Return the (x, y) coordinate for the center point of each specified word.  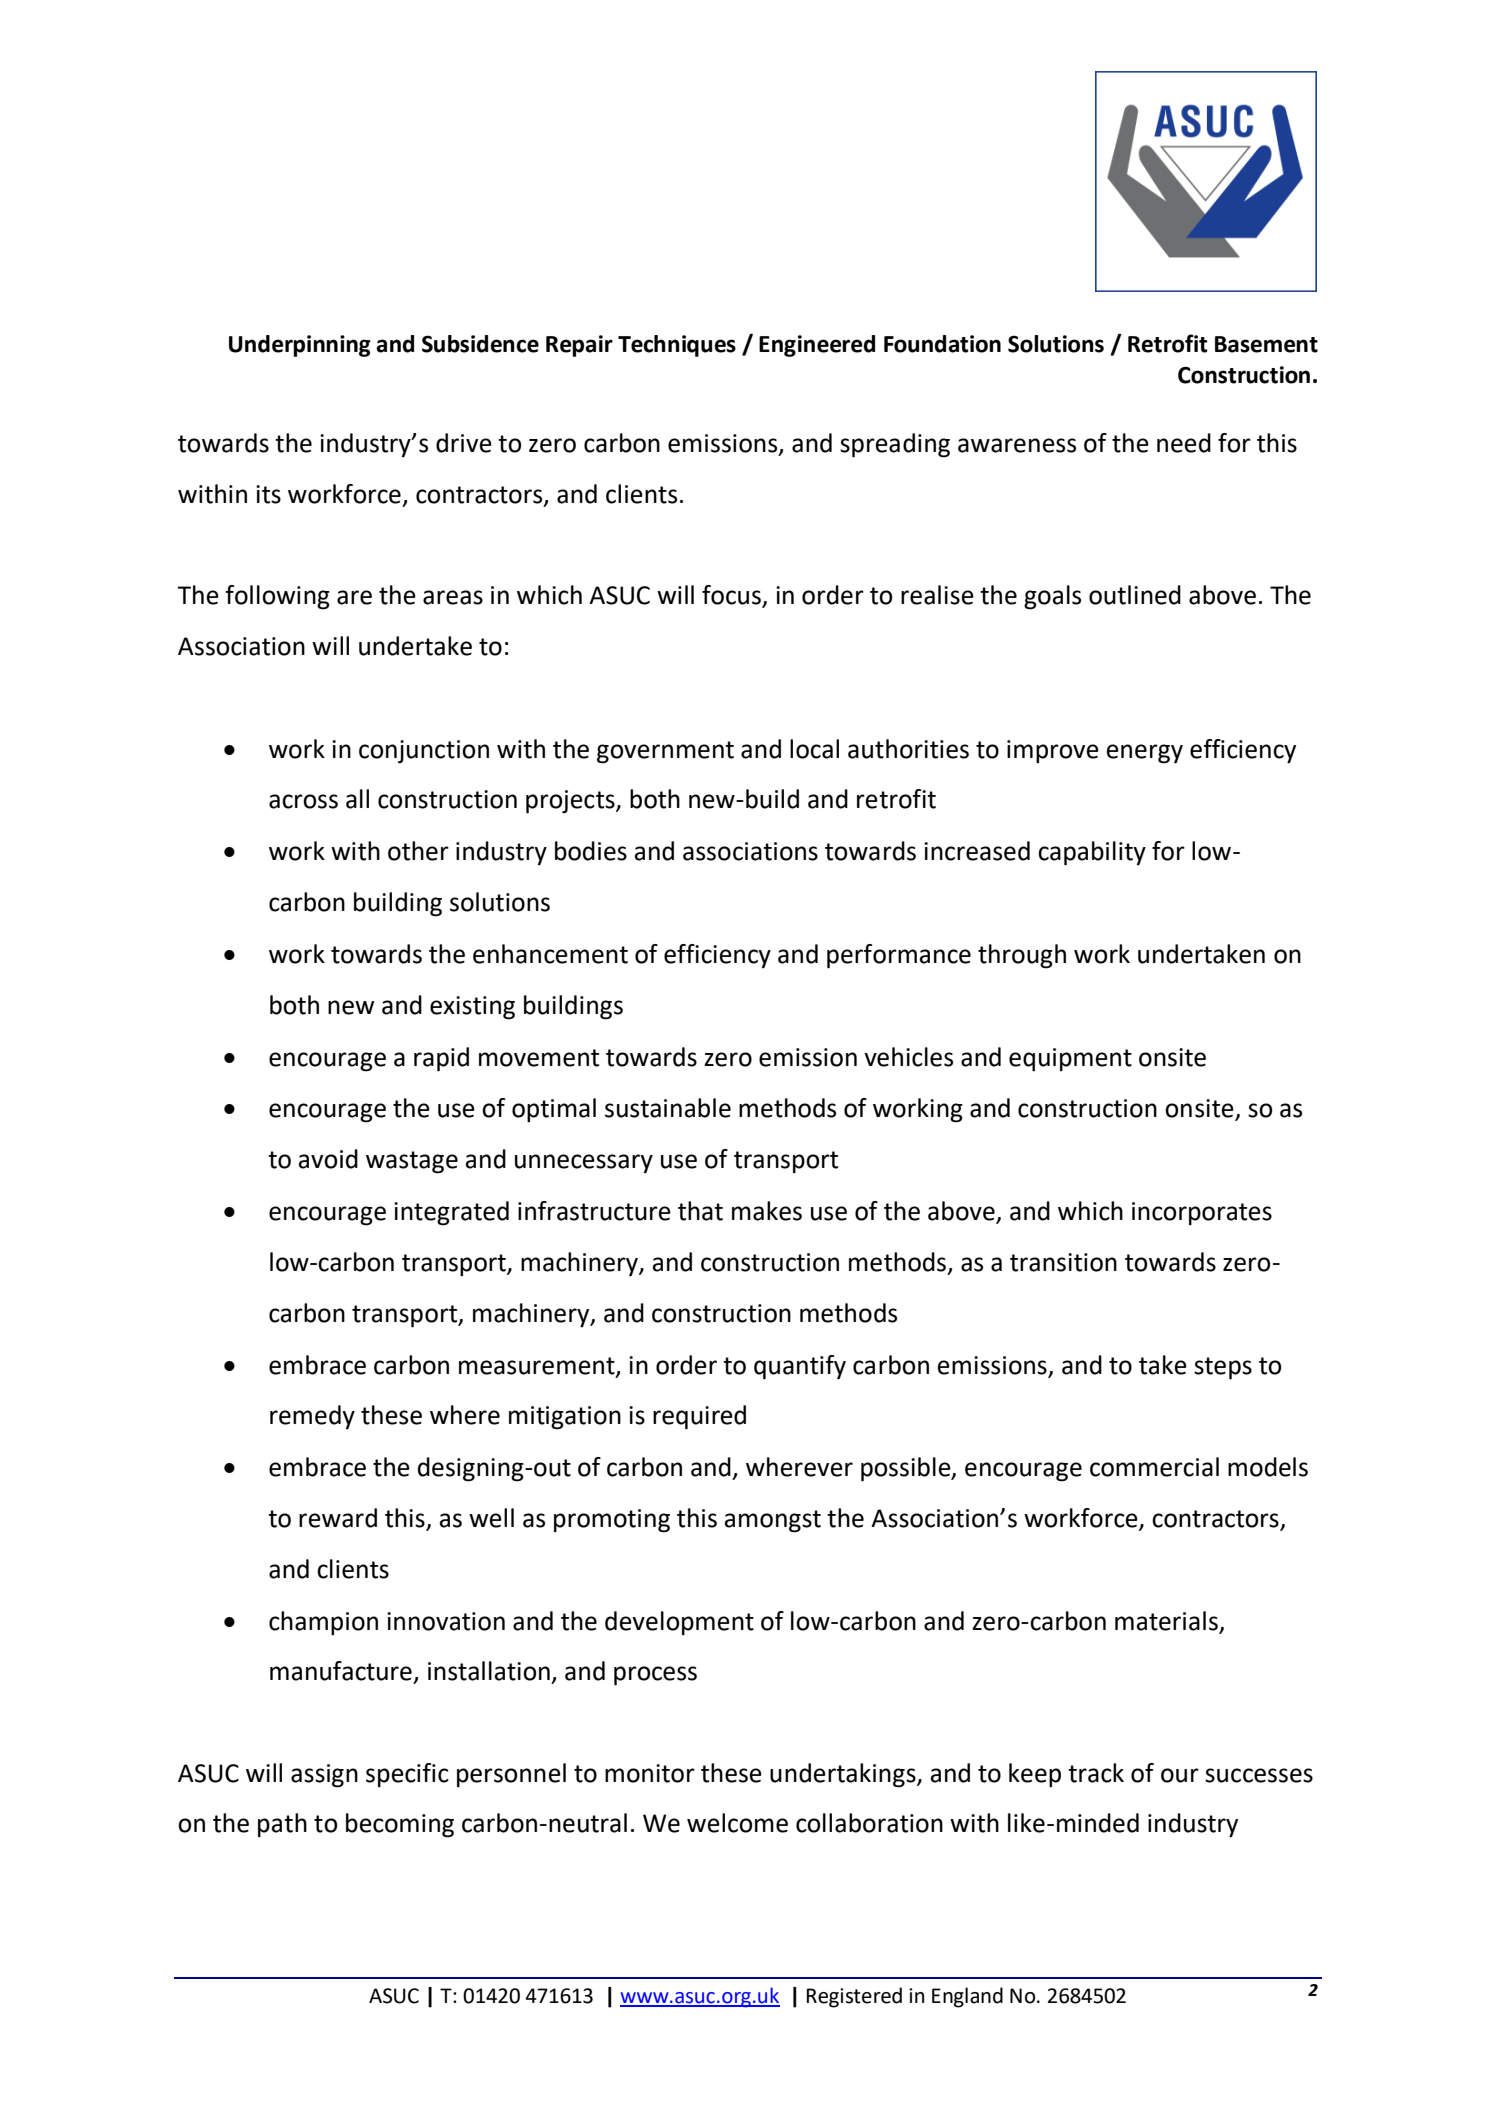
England (967, 1997)
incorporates (1202, 1213)
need (1184, 443)
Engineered (817, 346)
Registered (854, 1997)
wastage (412, 1162)
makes (767, 1211)
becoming (400, 1825)
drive (464, 443)
